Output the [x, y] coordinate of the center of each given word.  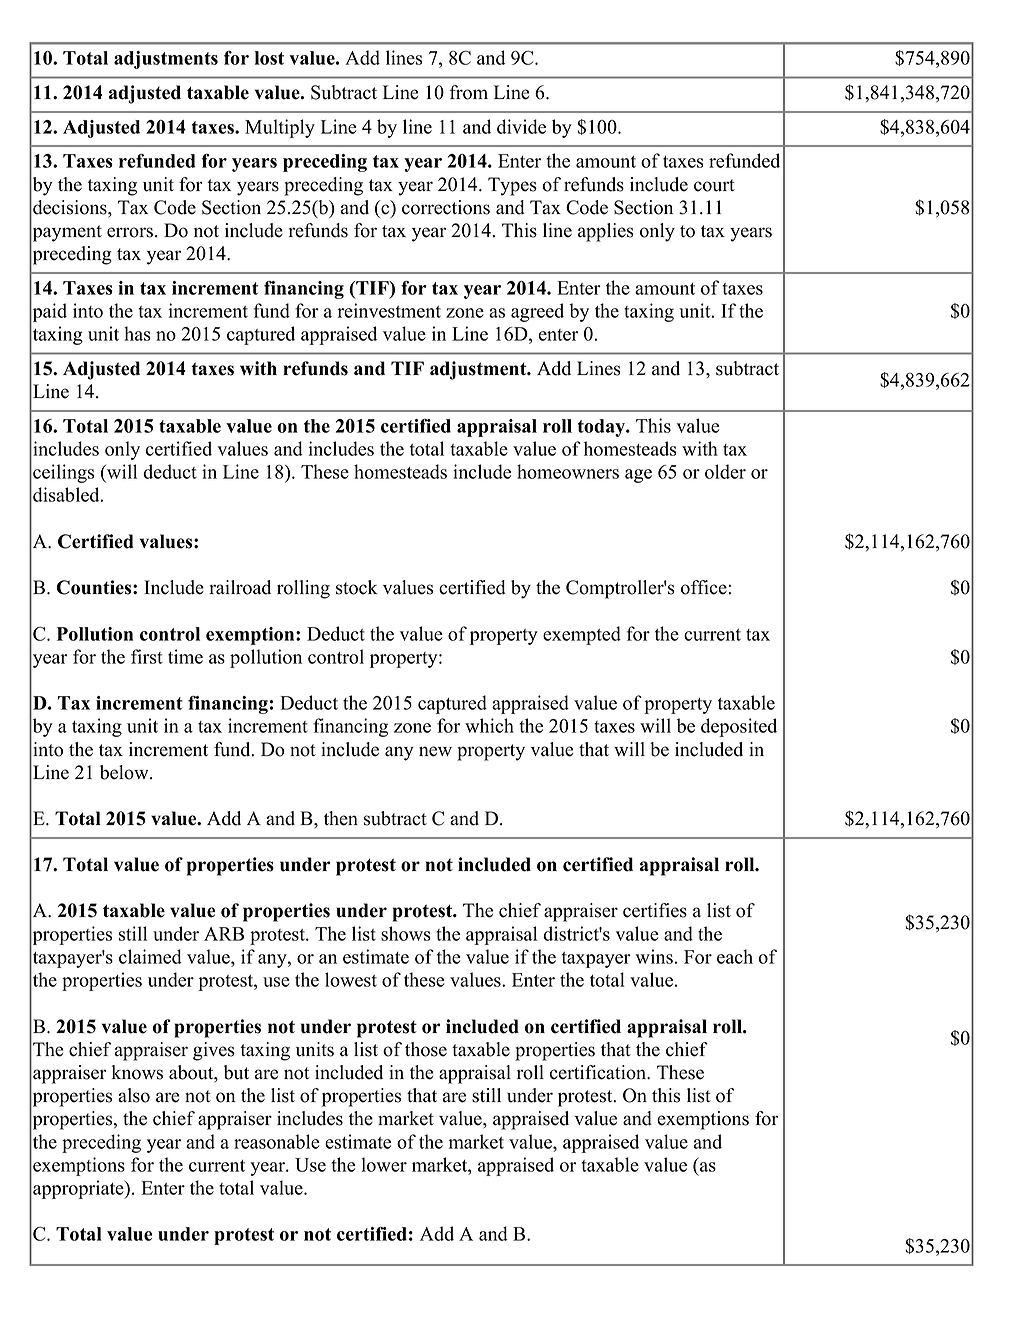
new [435, 751]
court [714, 185]
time [185, 656]
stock [357, 587]
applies [606, 232]
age [638, 476]
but [236, 1072]
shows [406, 933]
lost [269, 58]
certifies [655, 910]
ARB [224, 934]
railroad [240, 587]
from [469, 92]
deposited [739, 727]
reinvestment [389, 310]
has [137, 333]
